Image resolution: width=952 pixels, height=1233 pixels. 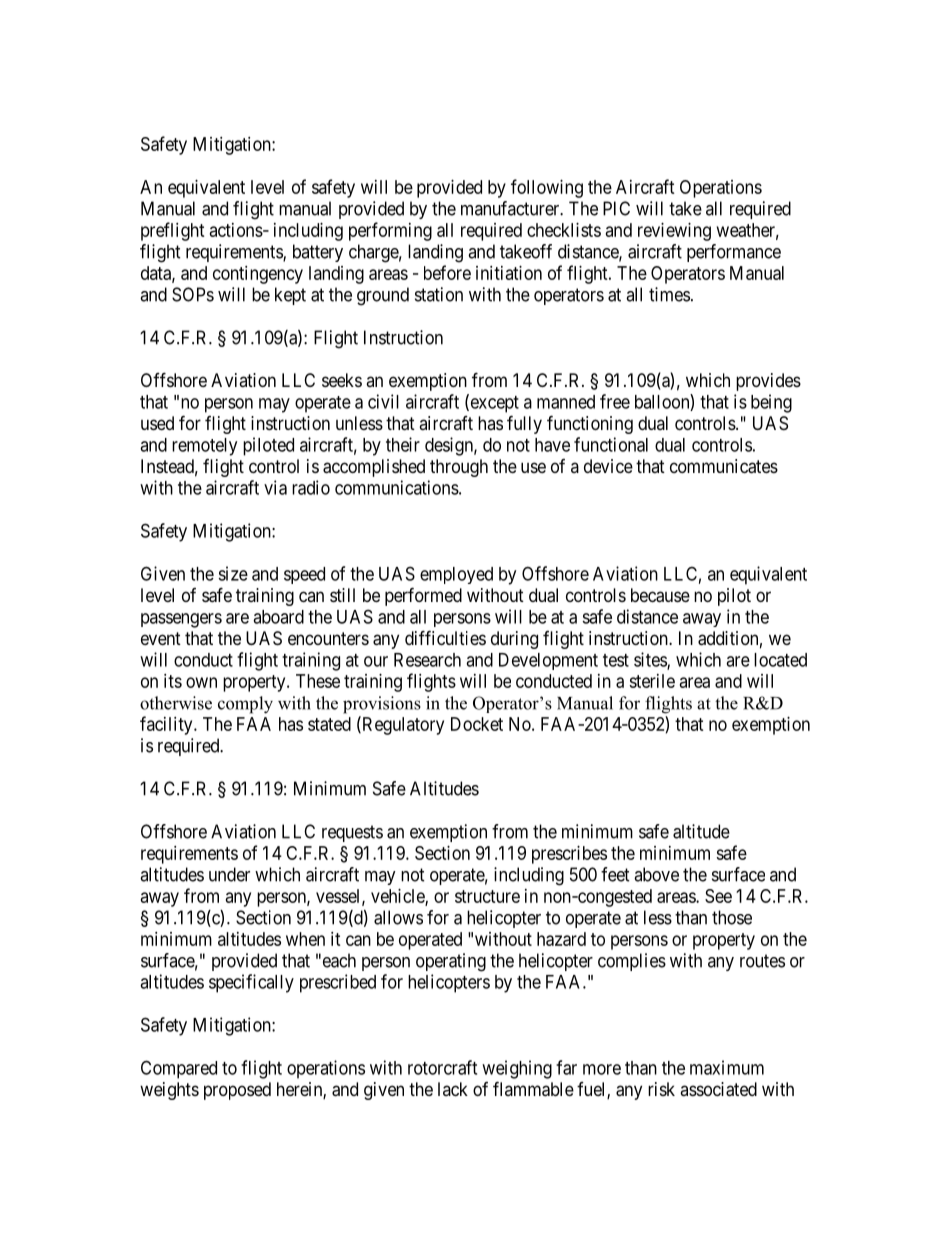 What do you see at coordinates (278, 617) in the screenshot?
I see `aboard` at bounding box center [278, 617].
